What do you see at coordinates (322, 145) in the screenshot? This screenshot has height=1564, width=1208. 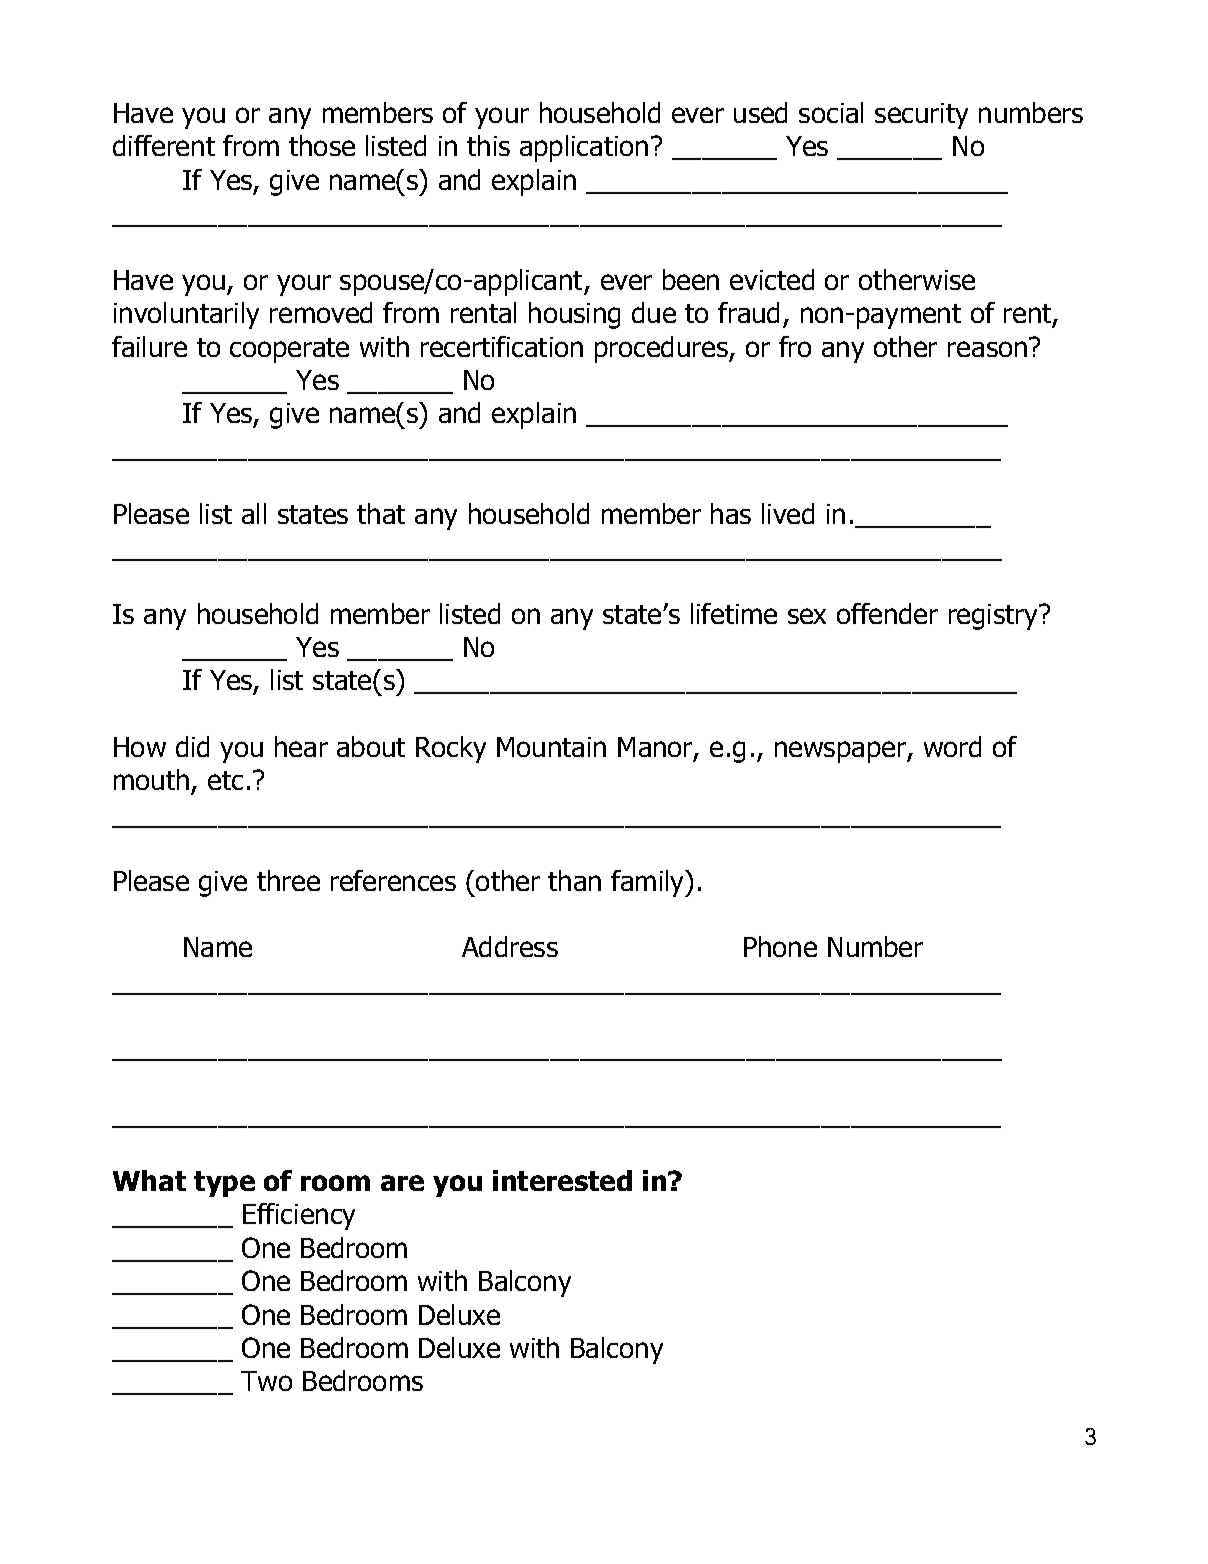 I see `those` at bounding box center [322, 145].
